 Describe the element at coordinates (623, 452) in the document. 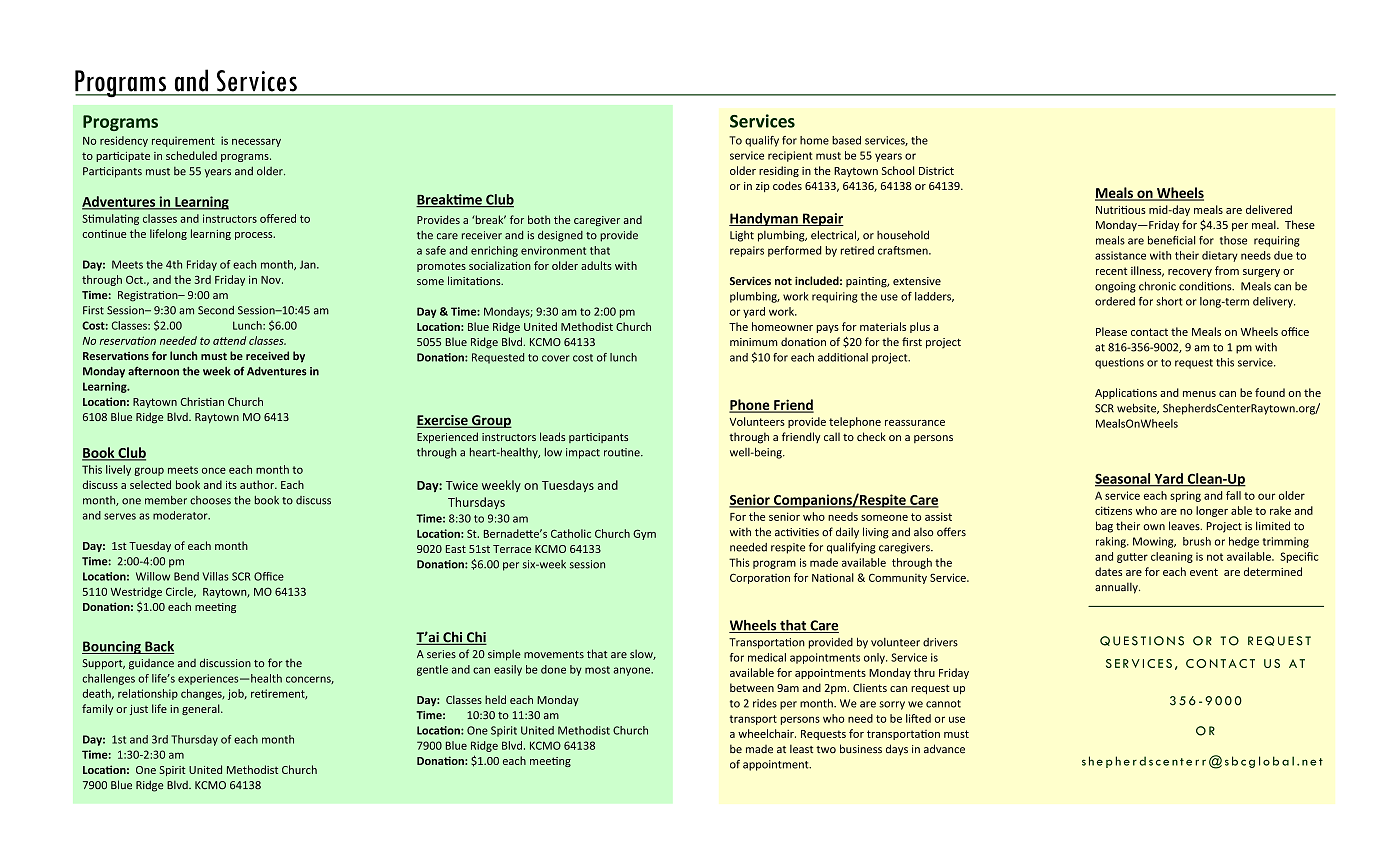

I see `routine` at that location.
